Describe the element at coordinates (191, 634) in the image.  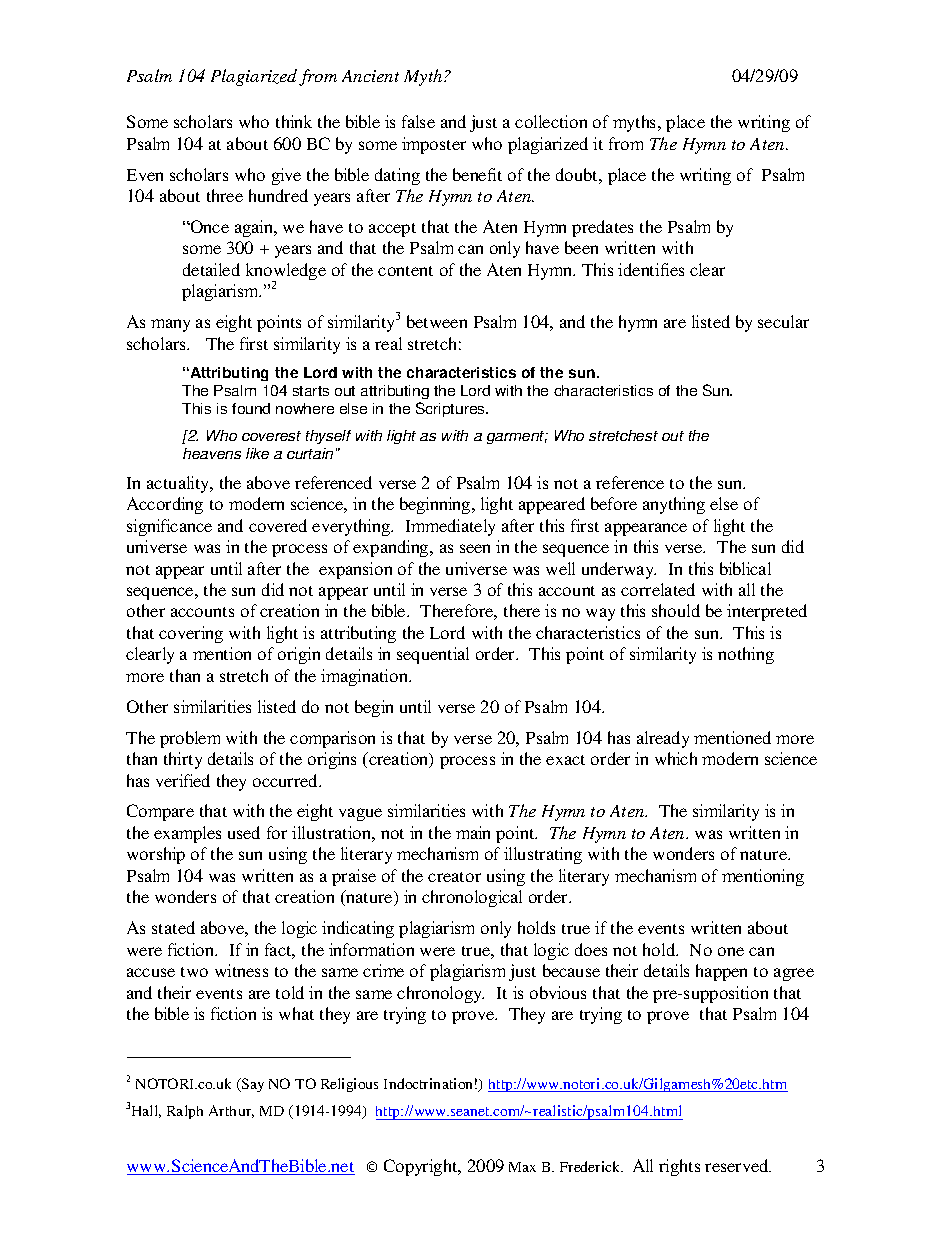
I see `covering` at that location.
